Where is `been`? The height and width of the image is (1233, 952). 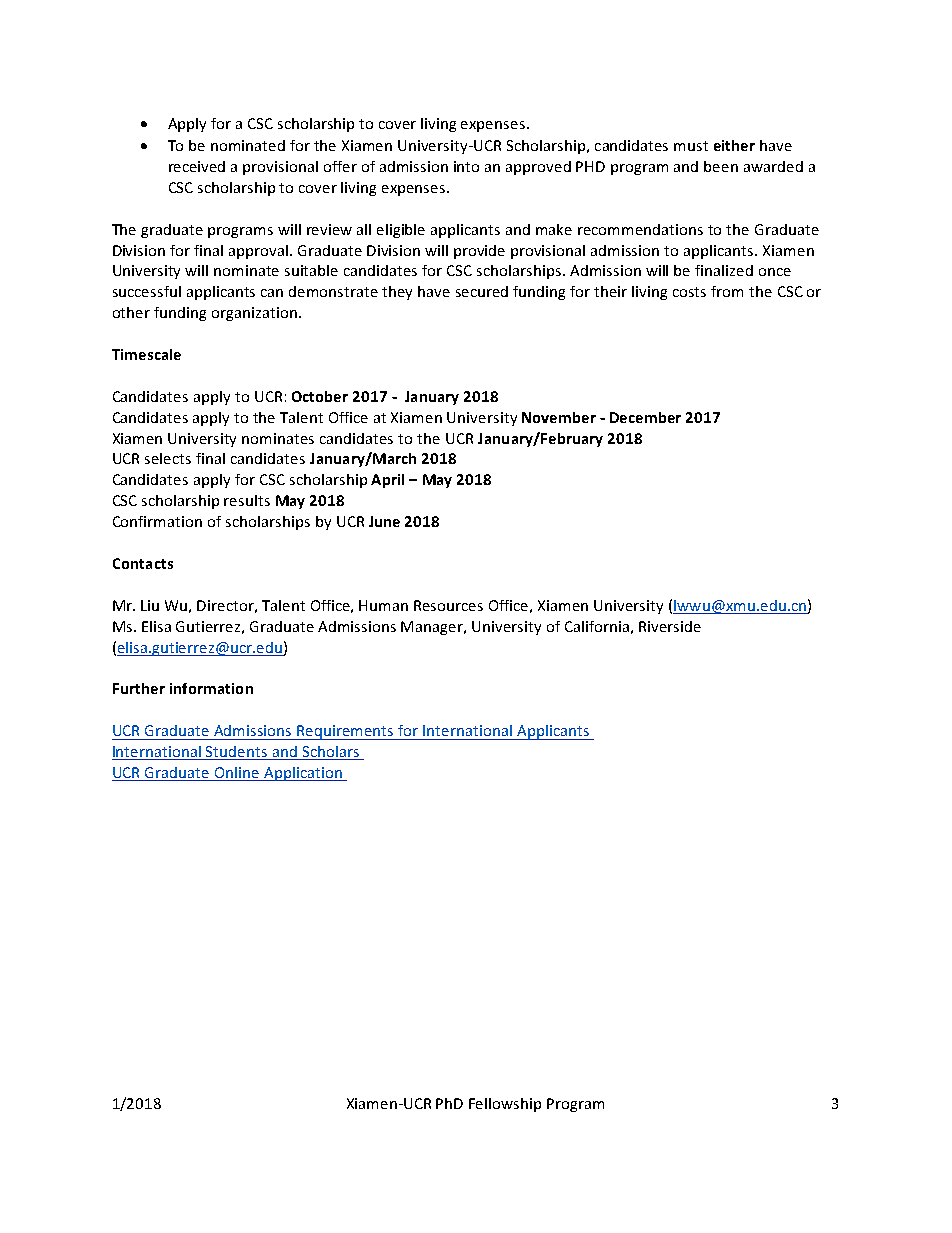
been is located at coordinates (721, 166).
